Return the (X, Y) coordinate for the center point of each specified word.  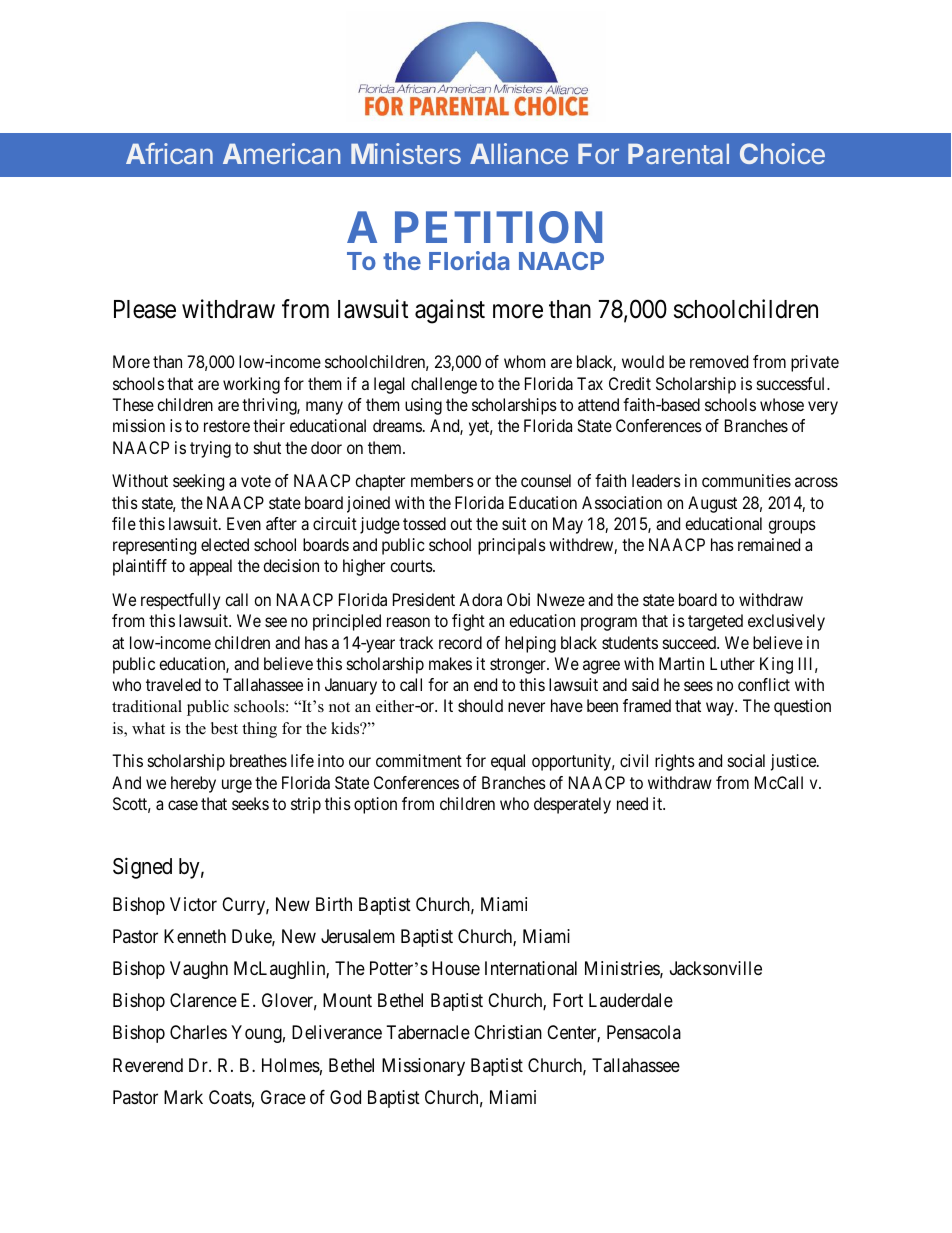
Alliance (519, 153)
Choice (782, 153)
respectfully (180, 601)
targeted (715, 622)
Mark (183, 1097)
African (169, 153)
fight (468, 622)
